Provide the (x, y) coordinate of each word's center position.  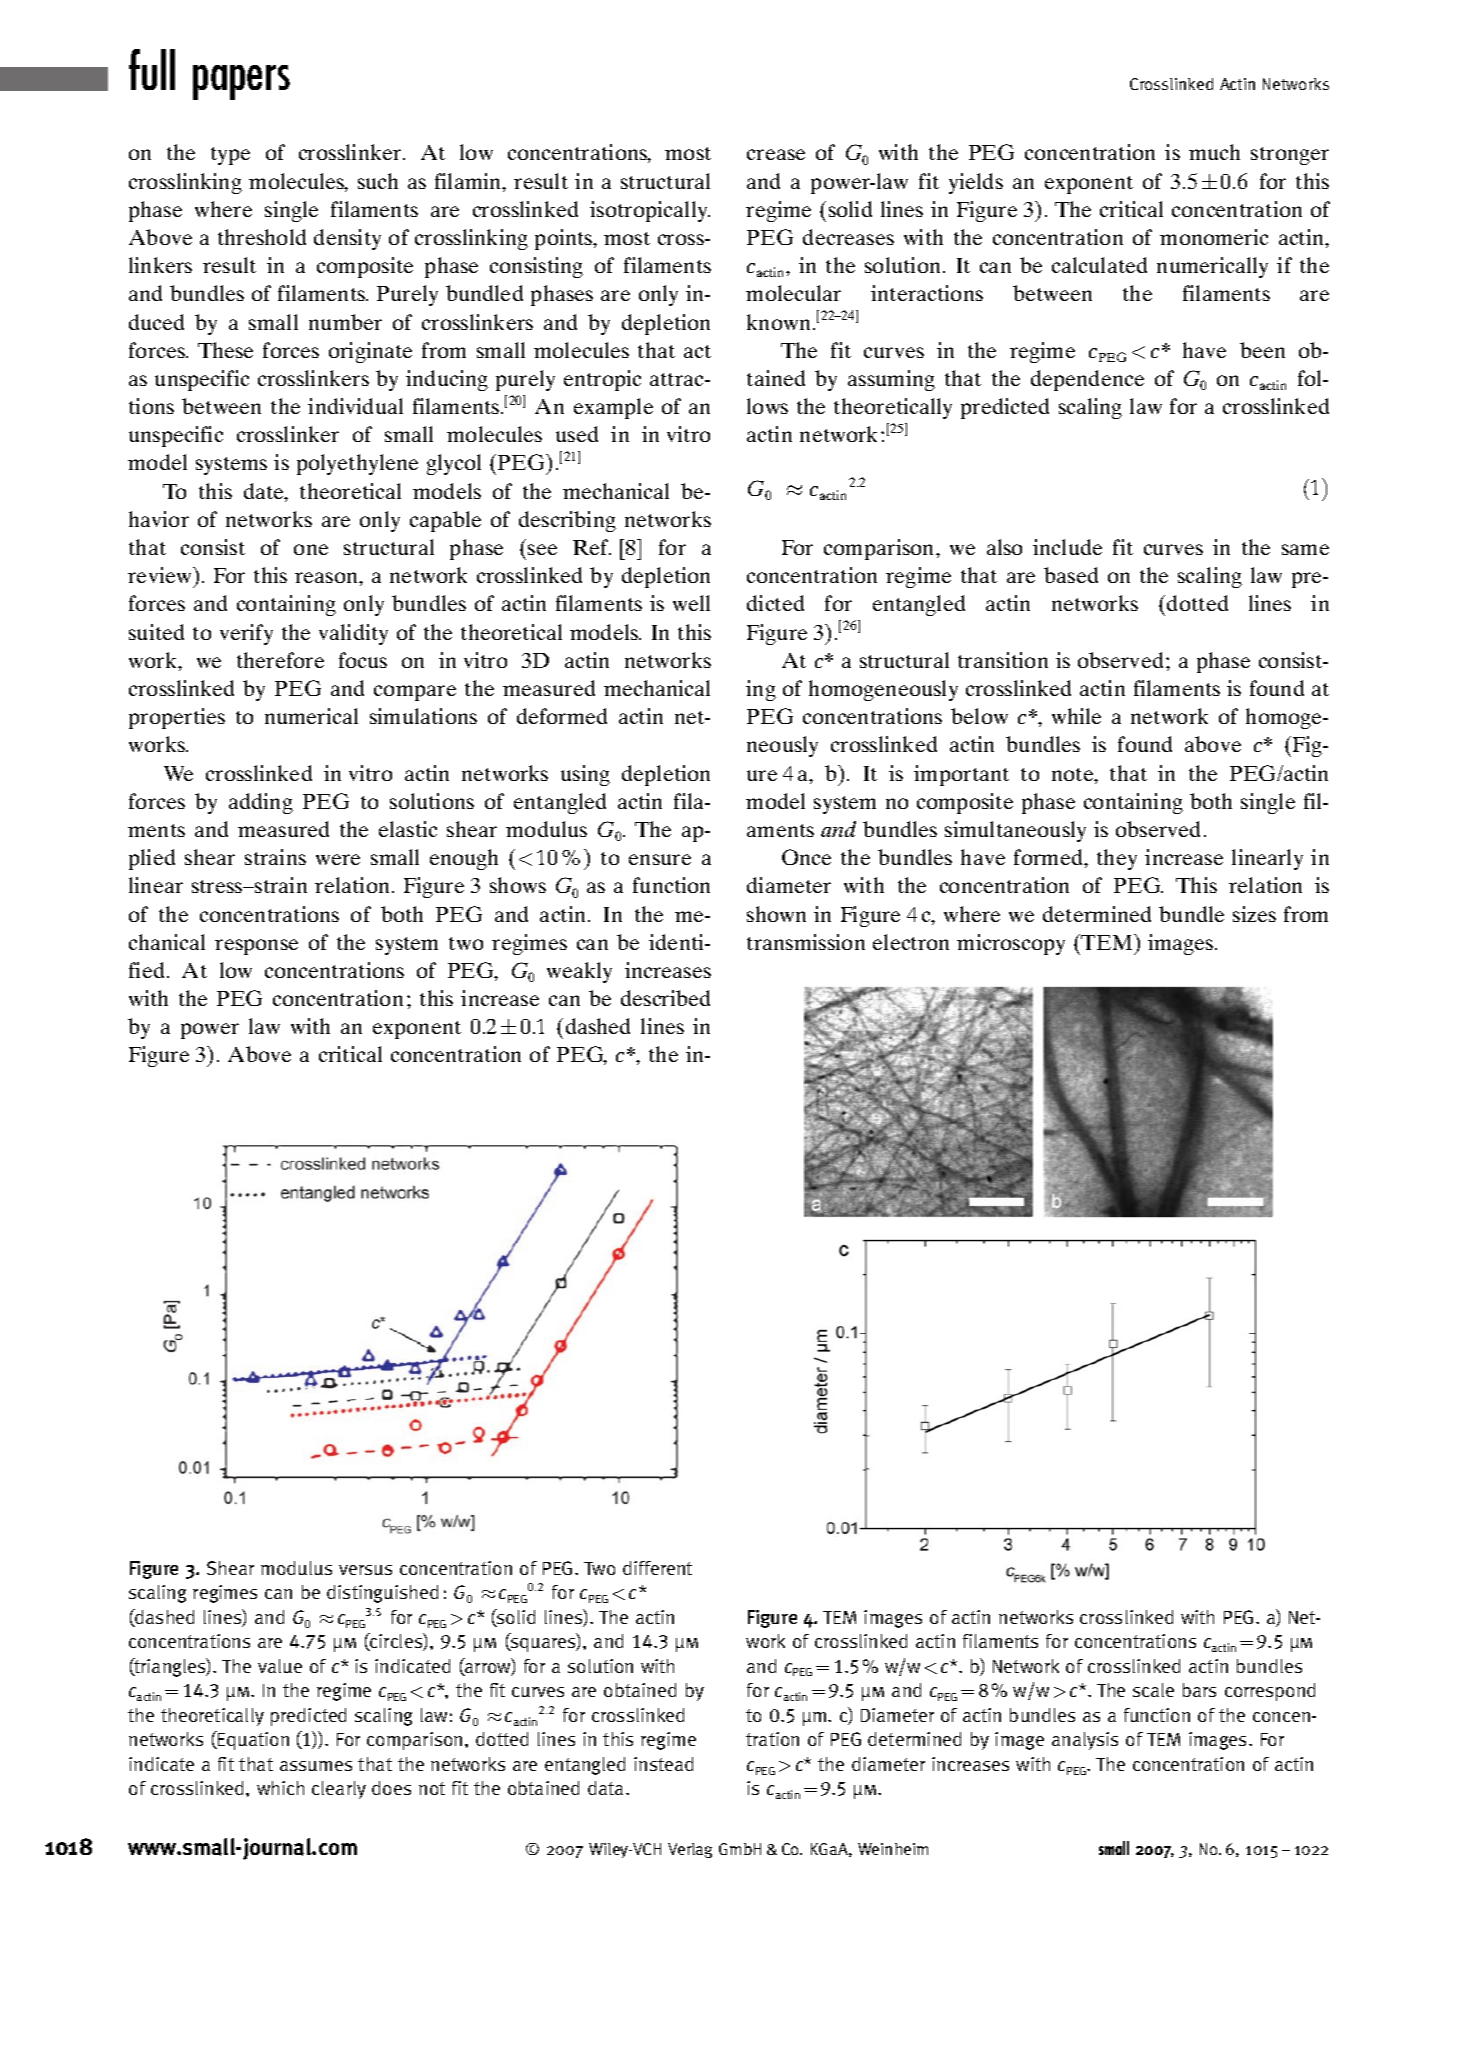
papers (241, 82)
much (1214, 152)
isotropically (650, 211)
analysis (1085, 1741)
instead (663, 1764)
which (280, 1788)
